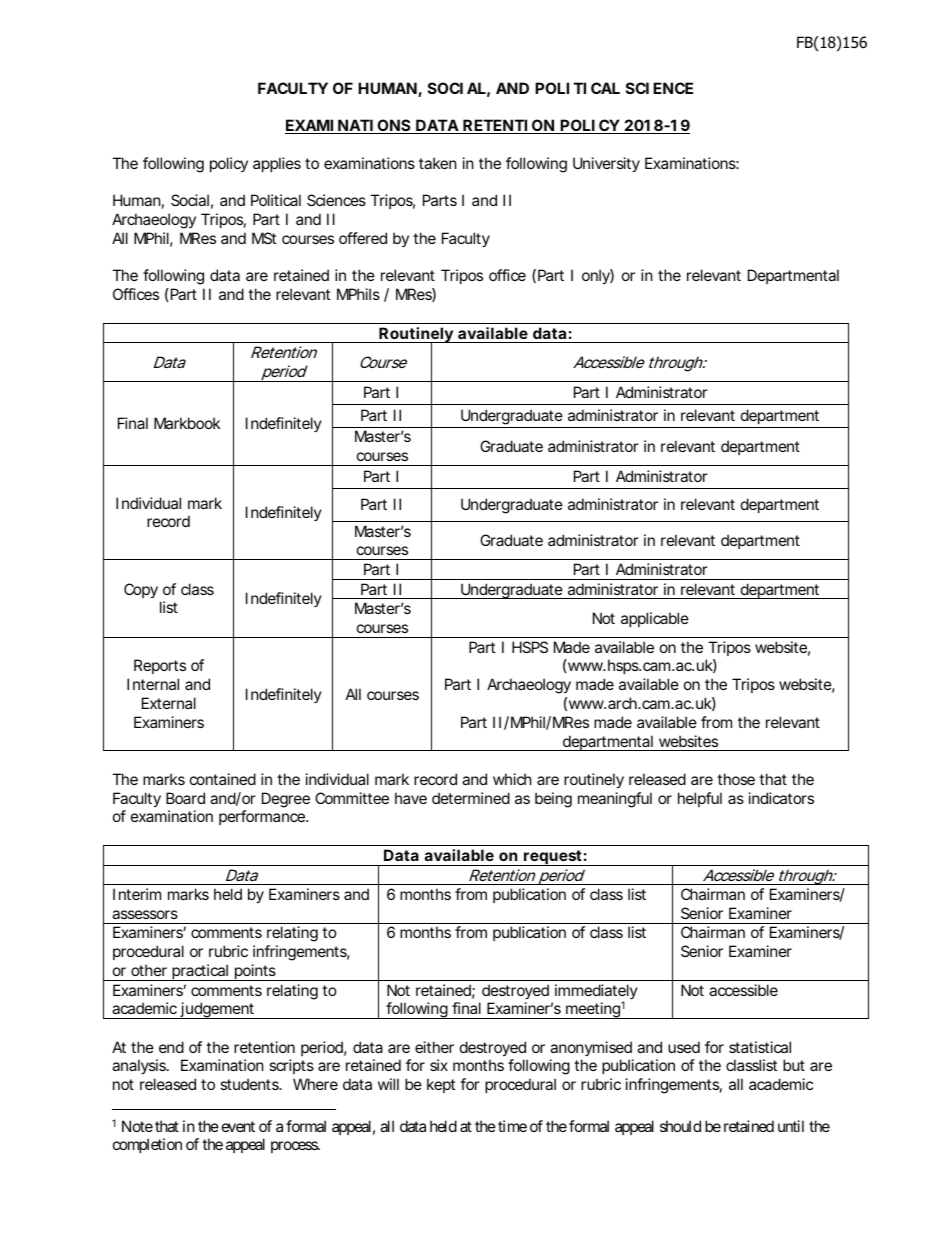  What do you see at coordinates (700, 799) in the screenshot?
I see `helpful` at bounding box center [700, 799].
